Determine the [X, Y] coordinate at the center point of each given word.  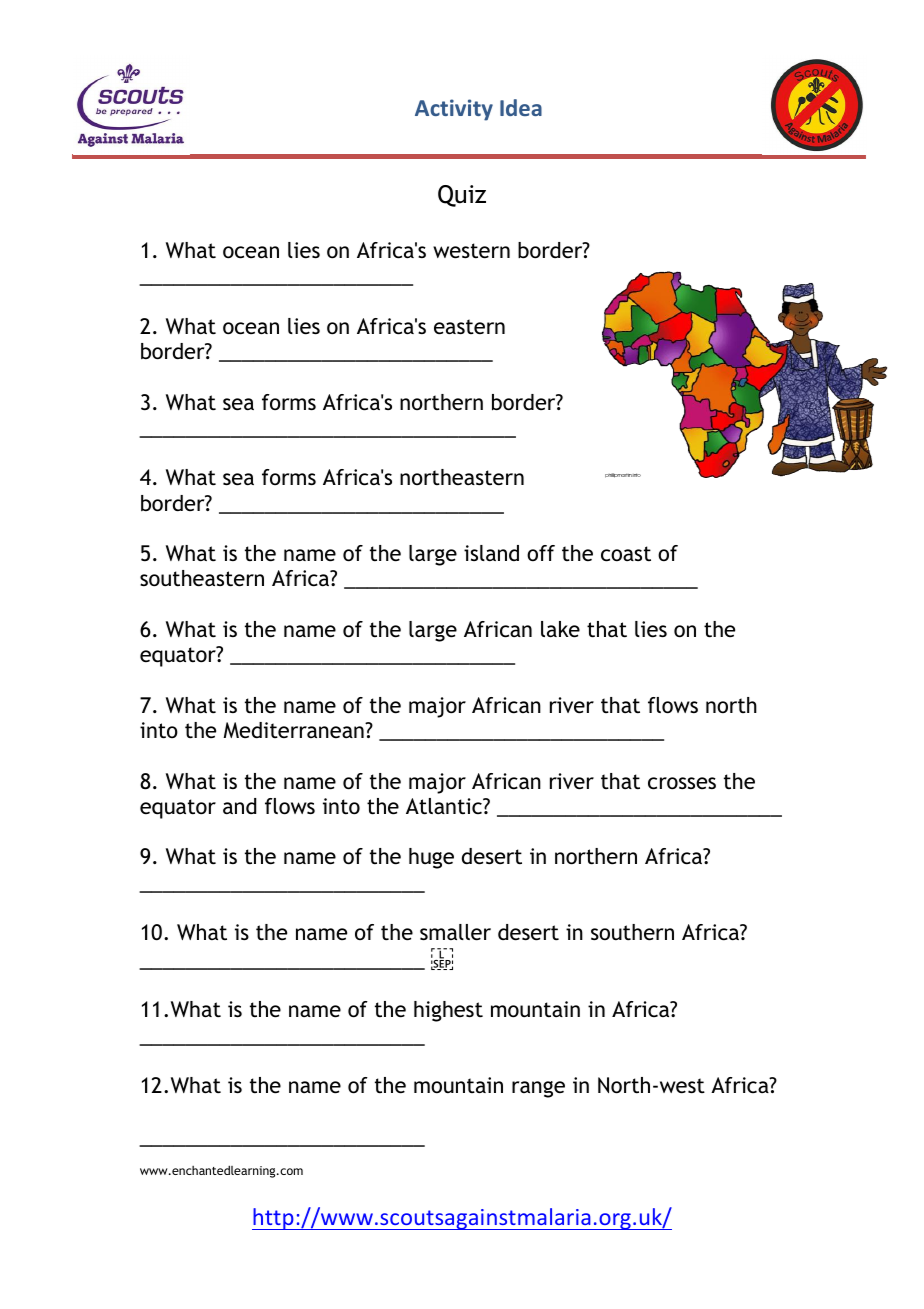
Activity [454, 110]
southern [632, 932]
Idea [521, 107]
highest [448, 1011]
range [538, 1089]
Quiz [462, 196]
